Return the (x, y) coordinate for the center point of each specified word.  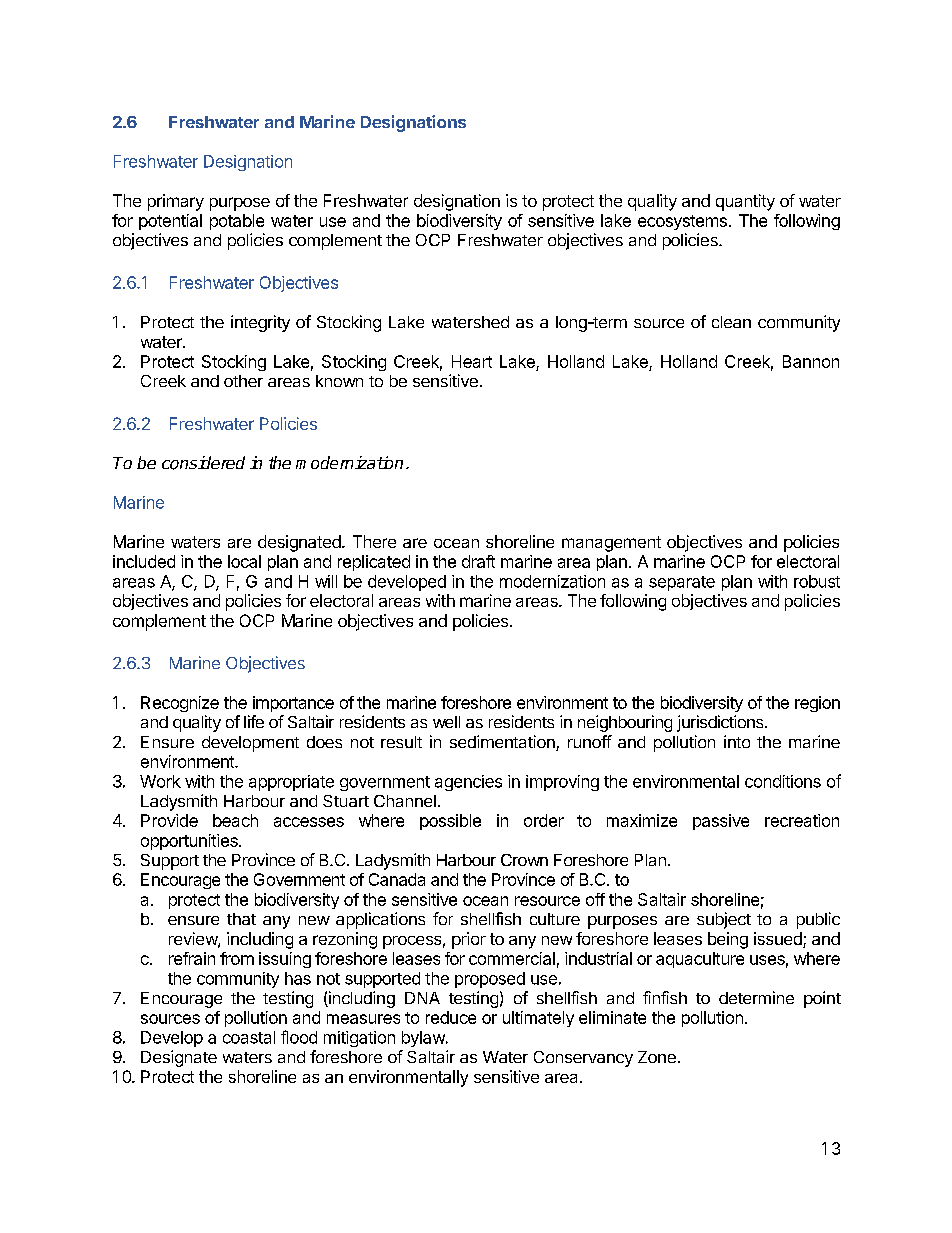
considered (203, 463)
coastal (249, 1037)
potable (237, 222)
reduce (451, 1017)
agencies (468, 783)
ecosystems (682, 222)
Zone (657, 1057)
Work (160, 781)
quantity (745, 202)
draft (478, 561)
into (737, 741)
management (611, 544)
